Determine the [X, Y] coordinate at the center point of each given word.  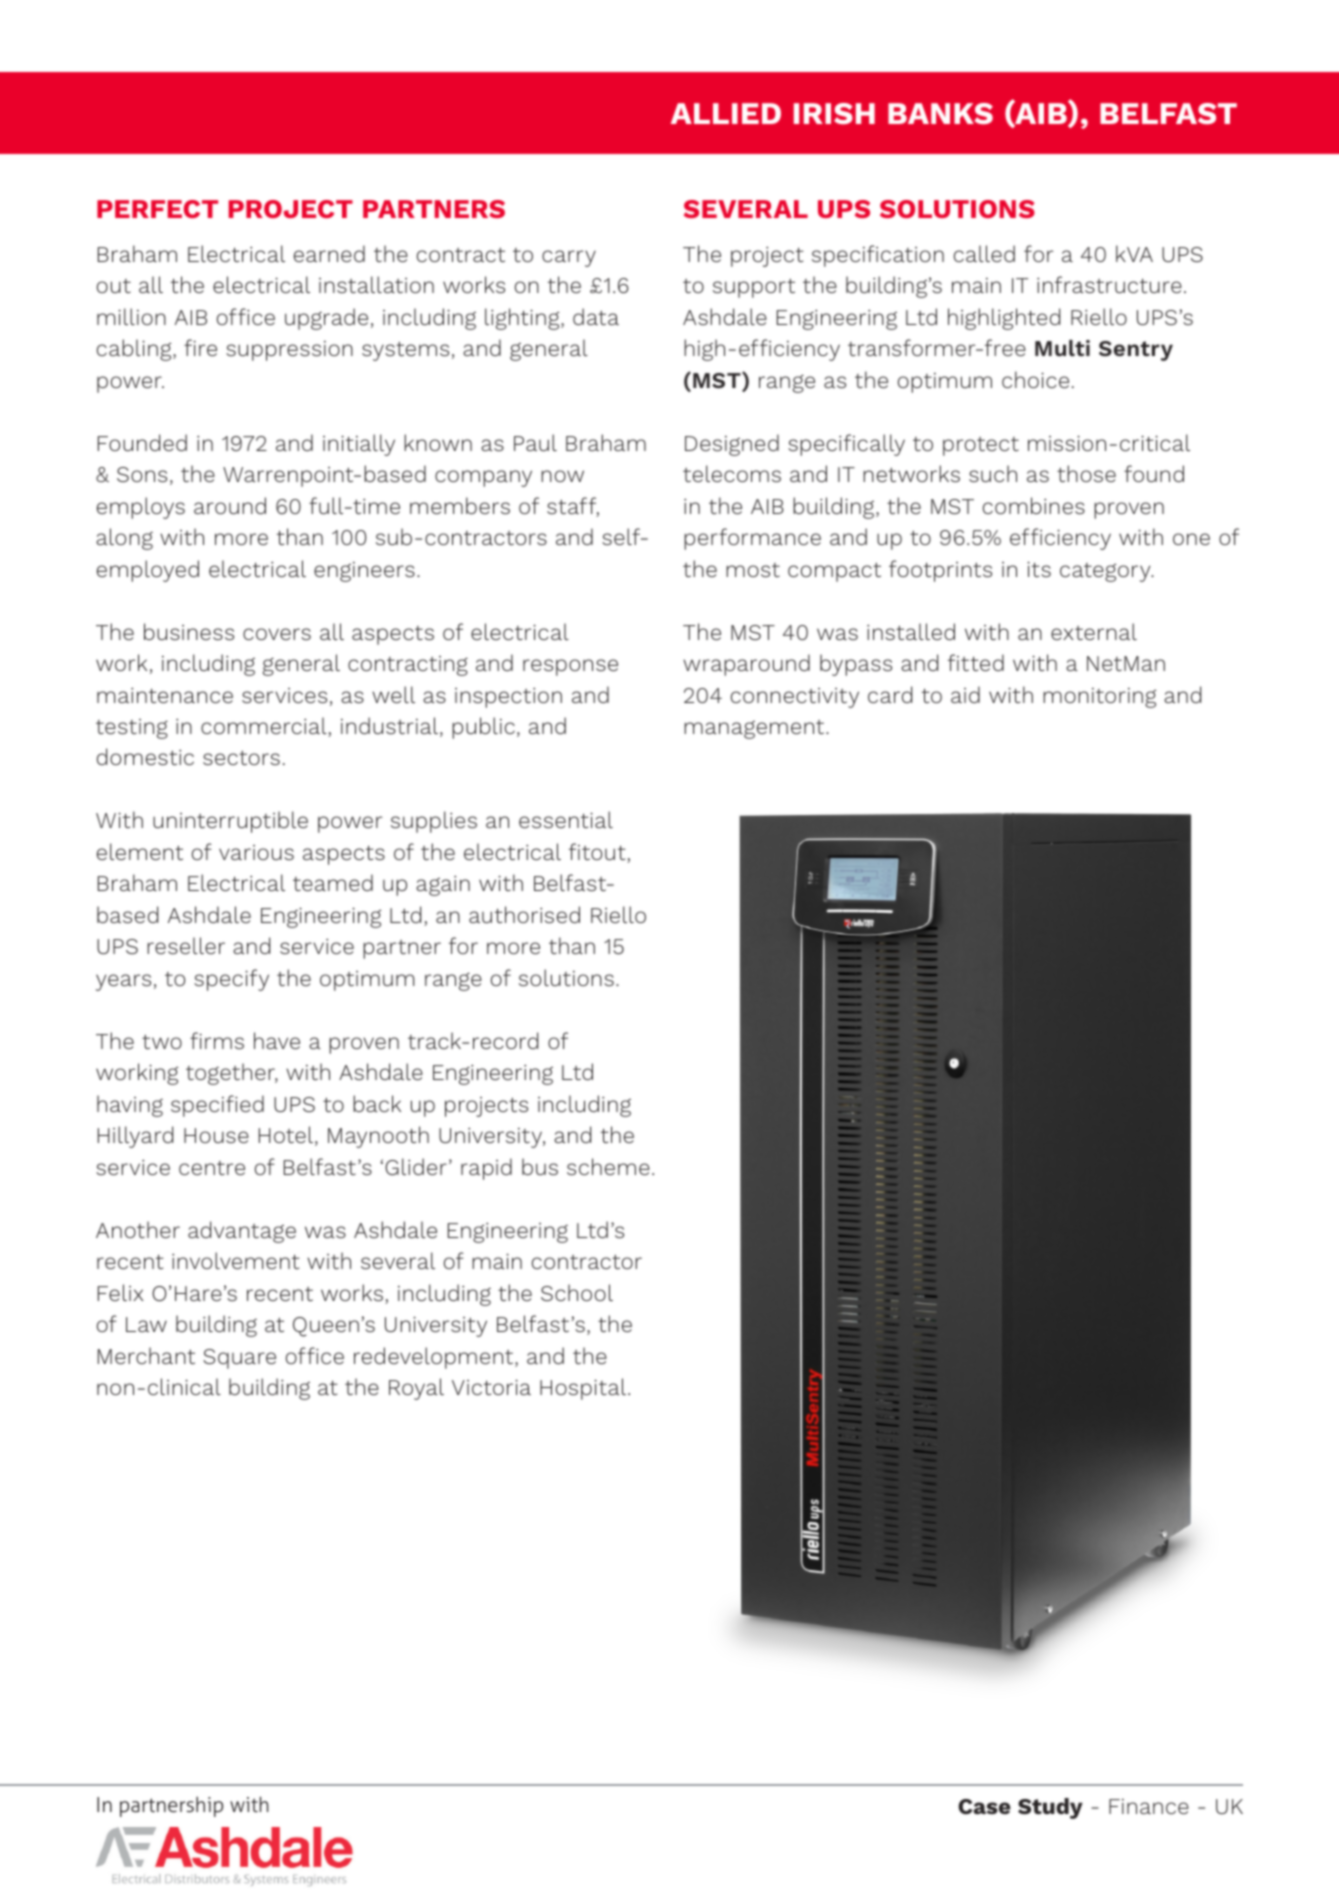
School [577, 1292]
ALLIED [726, 113]
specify [231, 980]
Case [984, 1806]
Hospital [583, 1389]
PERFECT [157, 209]
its [1039, 569]
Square [239, 1359]
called [984, 253]
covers [277, 634]
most [753, 570]
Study [1050, 1808]
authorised [524, 914]
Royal [416, 1389]
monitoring [1099, 698]
